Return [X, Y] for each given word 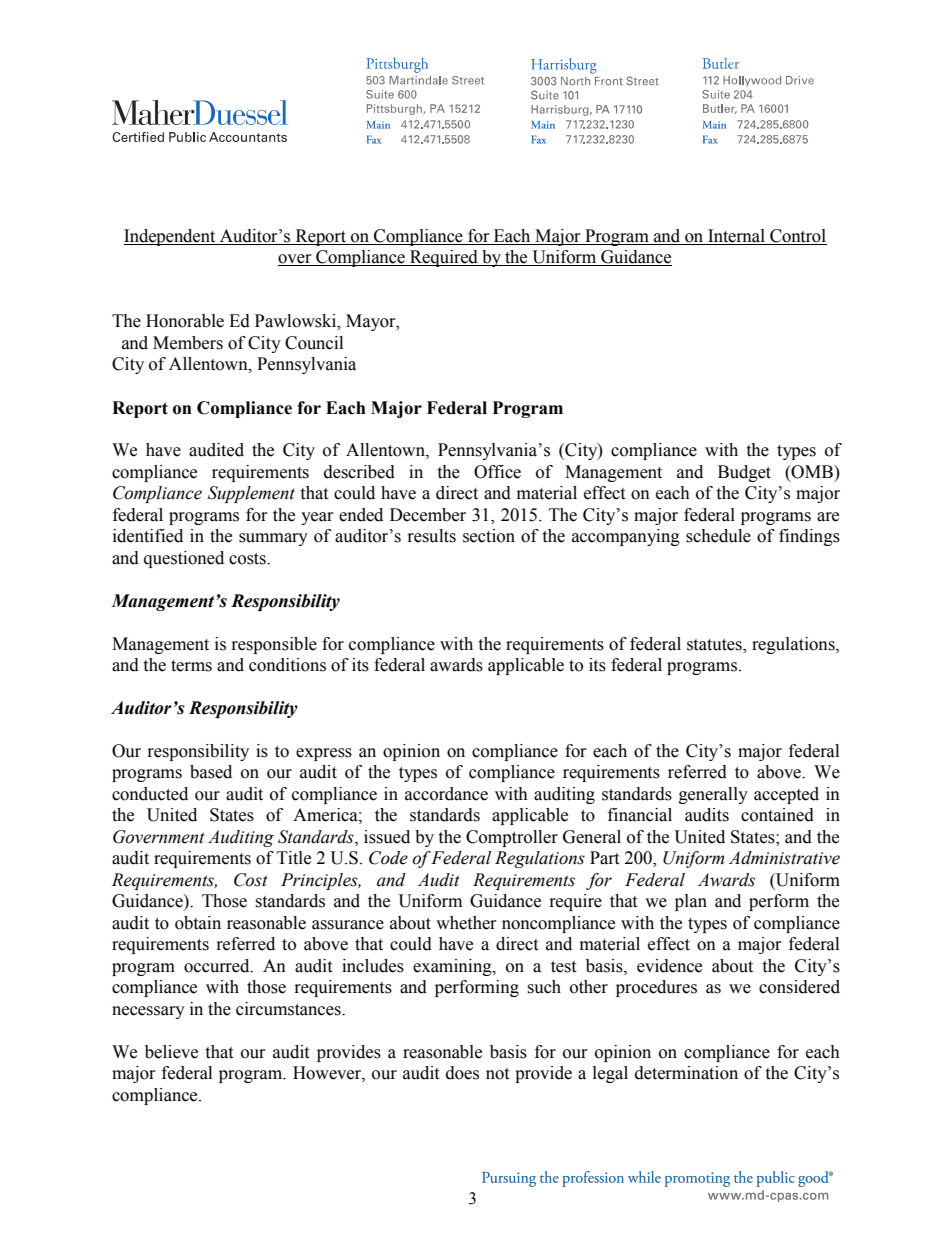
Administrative [784, 858]
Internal [736, 236]
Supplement [251, 494]
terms [191, 666]
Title [294, 858]
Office [497, 472]
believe [171, 1052]
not [497, 1074]
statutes [715, 645]
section [489, 536]
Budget [744, 473]
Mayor [372, 322]
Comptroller [512, 838]
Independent [171, 237]
